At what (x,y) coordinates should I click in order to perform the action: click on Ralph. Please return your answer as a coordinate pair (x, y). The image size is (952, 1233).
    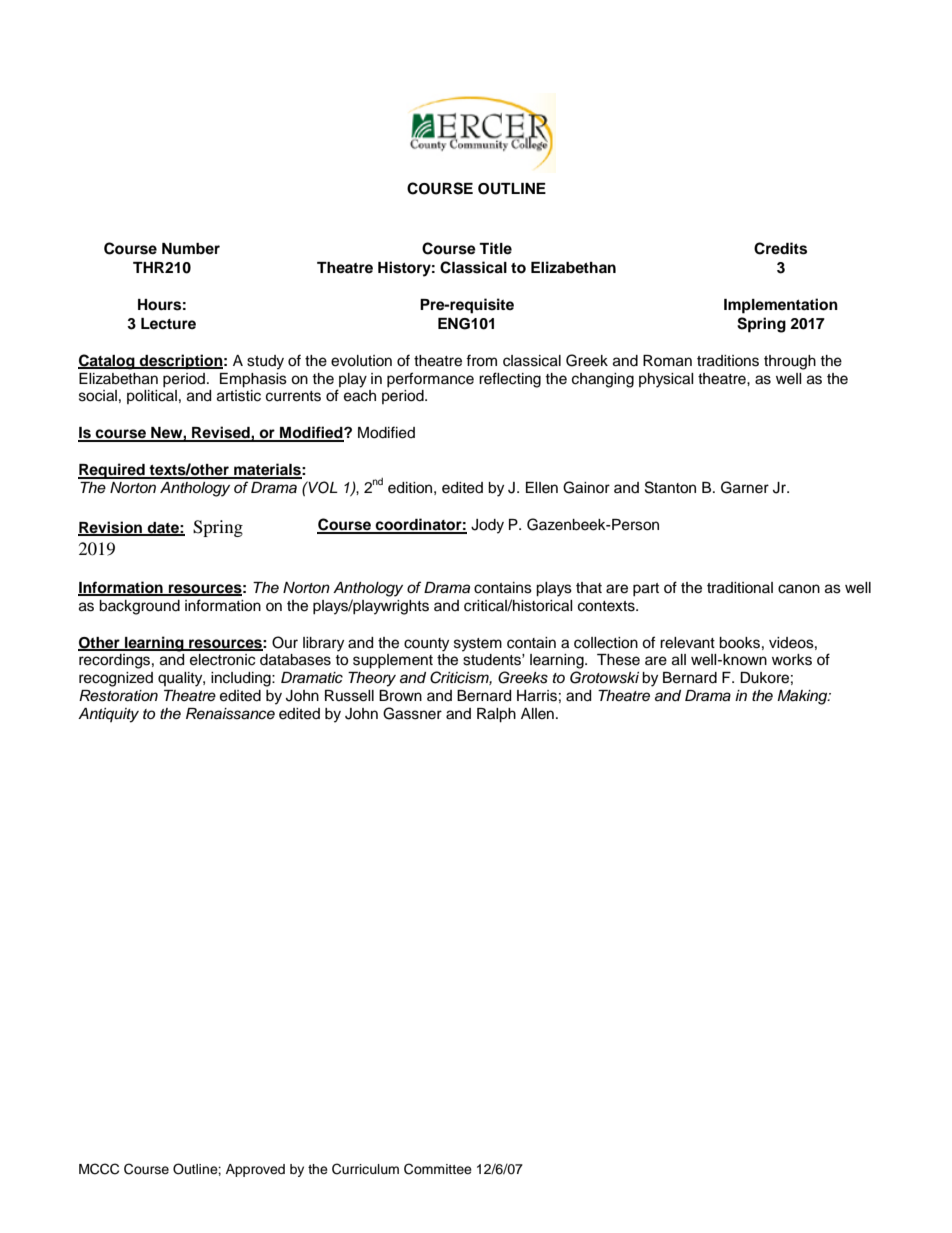
    Looking at the image, I should click on (496, 715).
